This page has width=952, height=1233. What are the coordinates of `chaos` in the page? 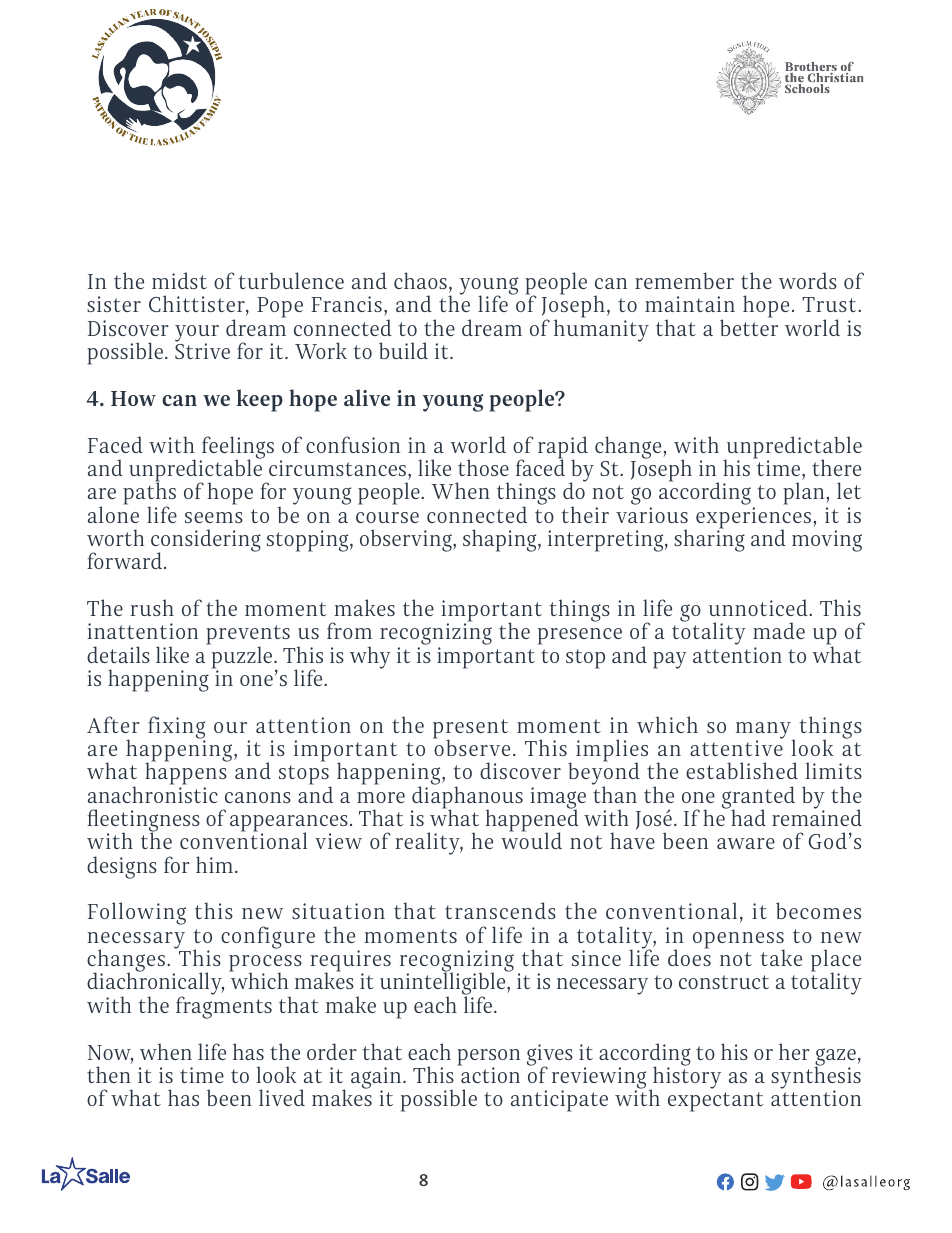 It's located at (420, 280).
